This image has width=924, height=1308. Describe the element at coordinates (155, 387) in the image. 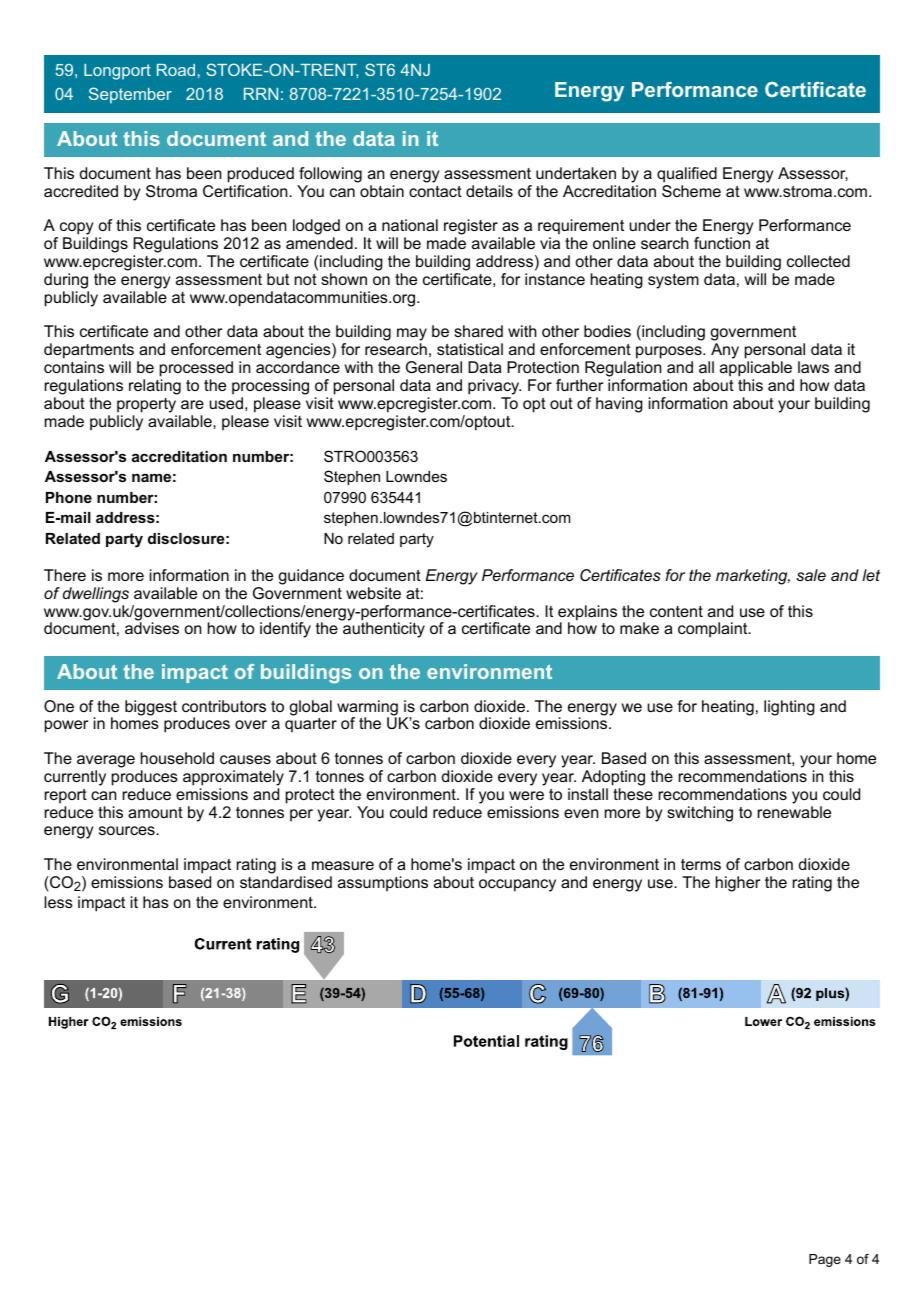

I see `relating` at that location.
